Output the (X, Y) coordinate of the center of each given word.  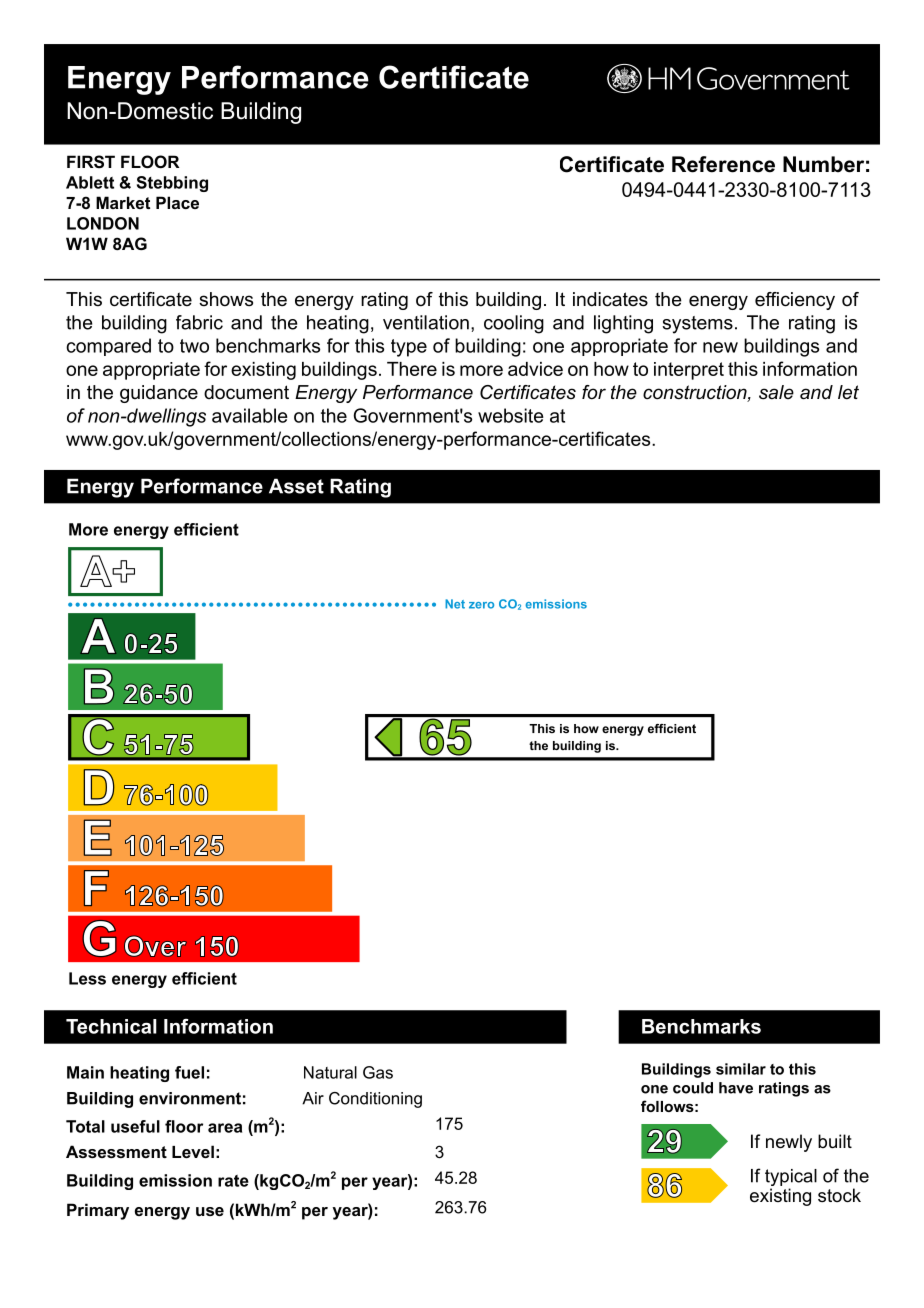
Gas (378, 1072)
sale (776, 392)
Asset (296, 486)
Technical (111, 1026)
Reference (723, 164)
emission (175, 1180)
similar (741, 1069)
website (511, 415)
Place (177, 202)
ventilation (426, 322)
